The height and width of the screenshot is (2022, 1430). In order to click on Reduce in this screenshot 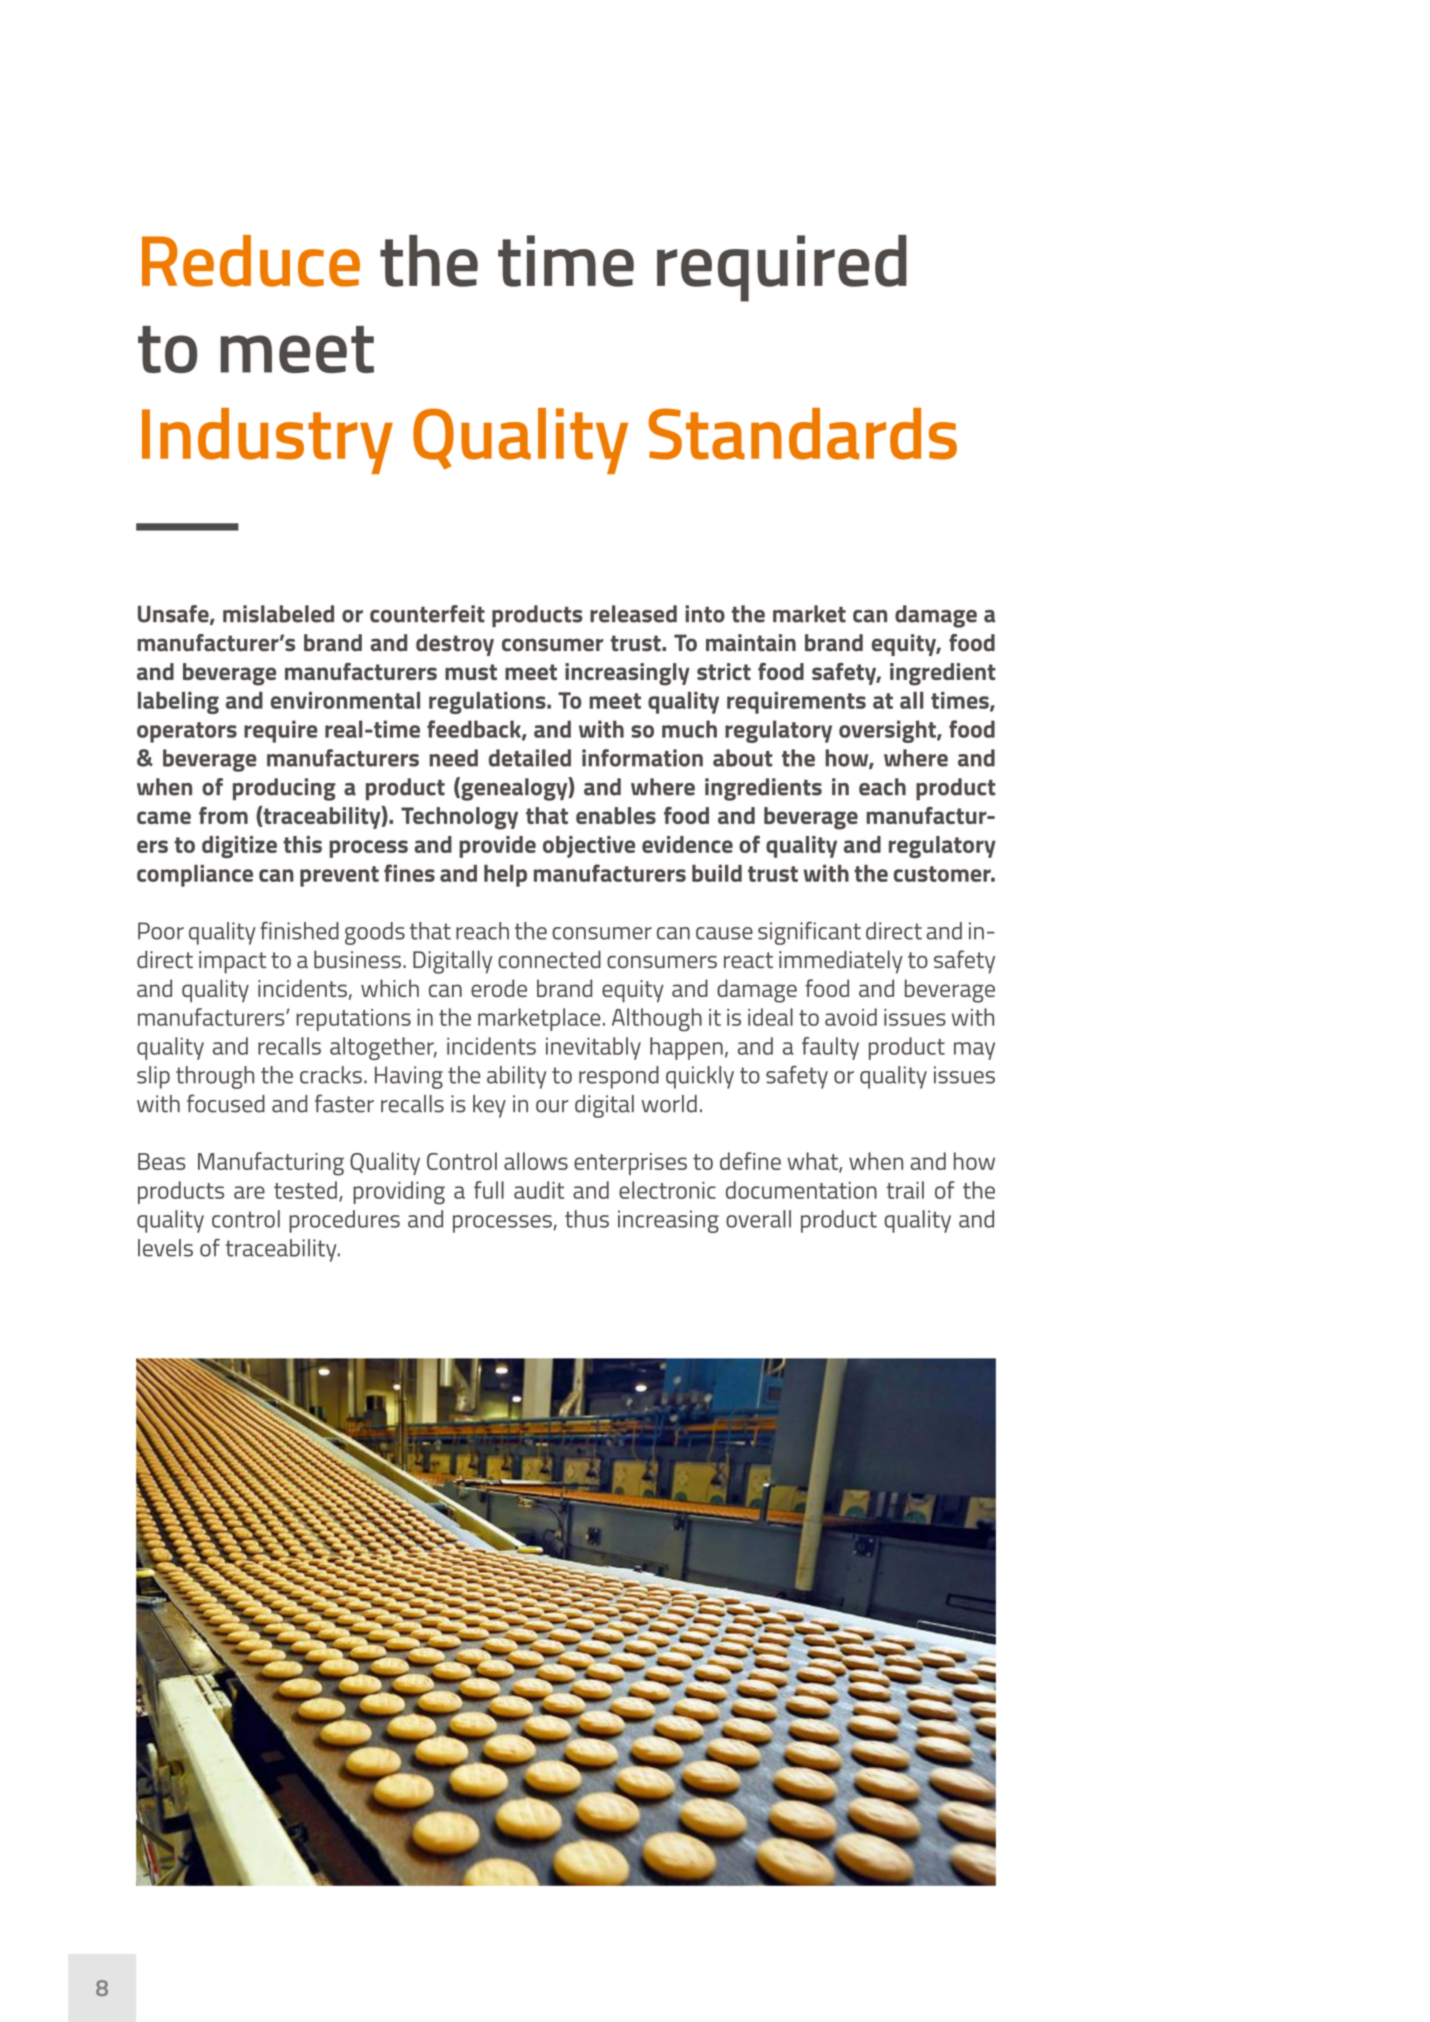, I will do `click(251, 261)`.
